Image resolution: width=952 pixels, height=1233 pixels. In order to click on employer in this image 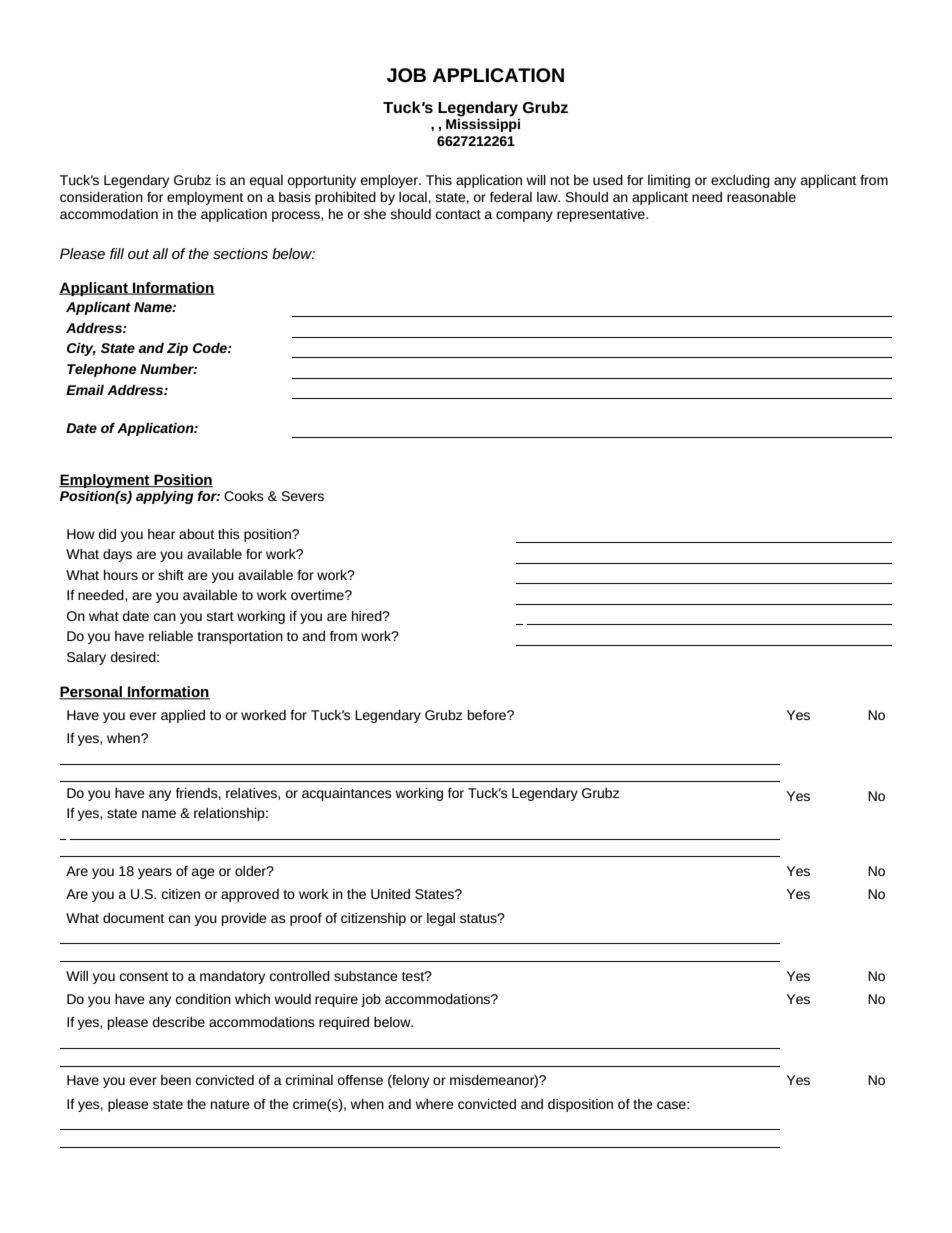, I will do `click(390, 181)`.
